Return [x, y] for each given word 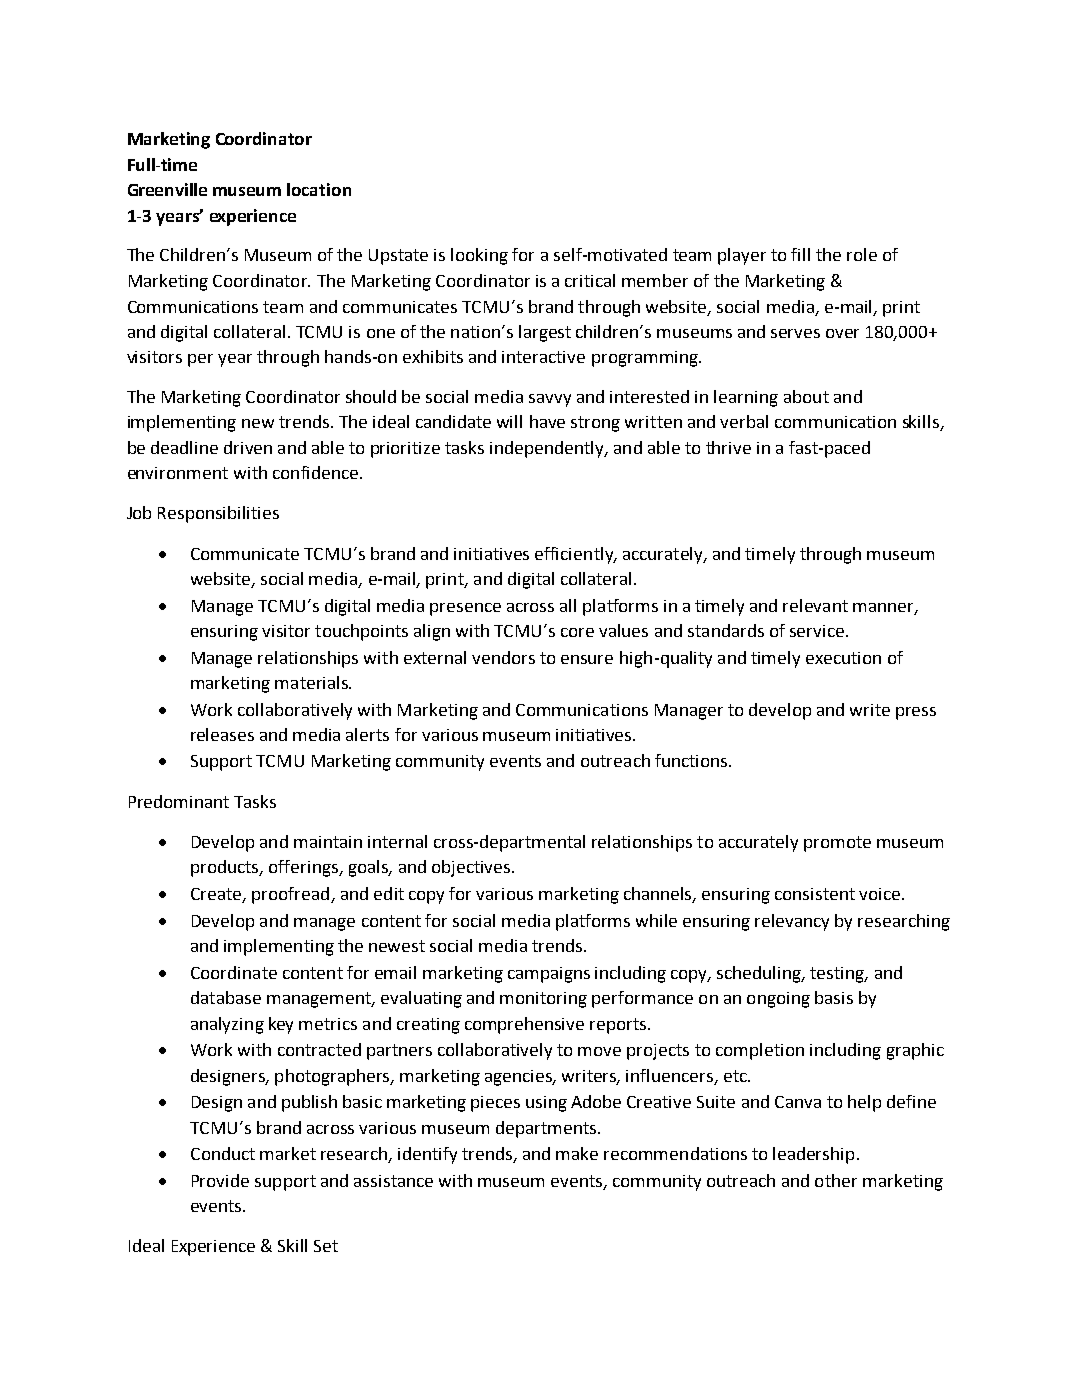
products [226, 868]
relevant [815, 605]
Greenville [167, 189]
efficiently [575, 555]
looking [479, 256]
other [836, 1180]
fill [800, 254]
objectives [472, 868]
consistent [815, 894]
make [577, 1153]
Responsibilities [218, 514]
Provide [220, 1180]
